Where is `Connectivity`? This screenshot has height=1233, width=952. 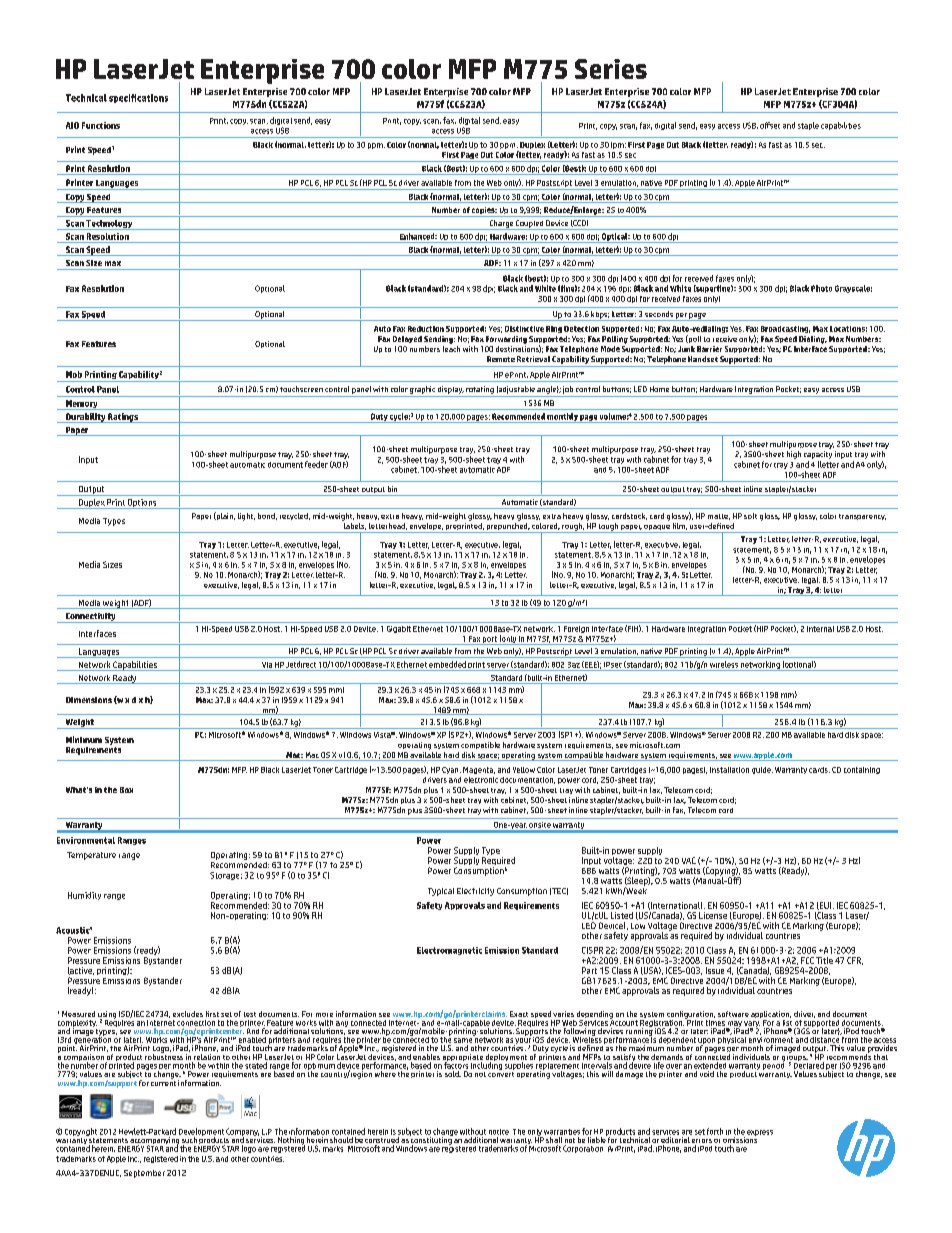
Connectivity is located at coordinates (90, 618).
